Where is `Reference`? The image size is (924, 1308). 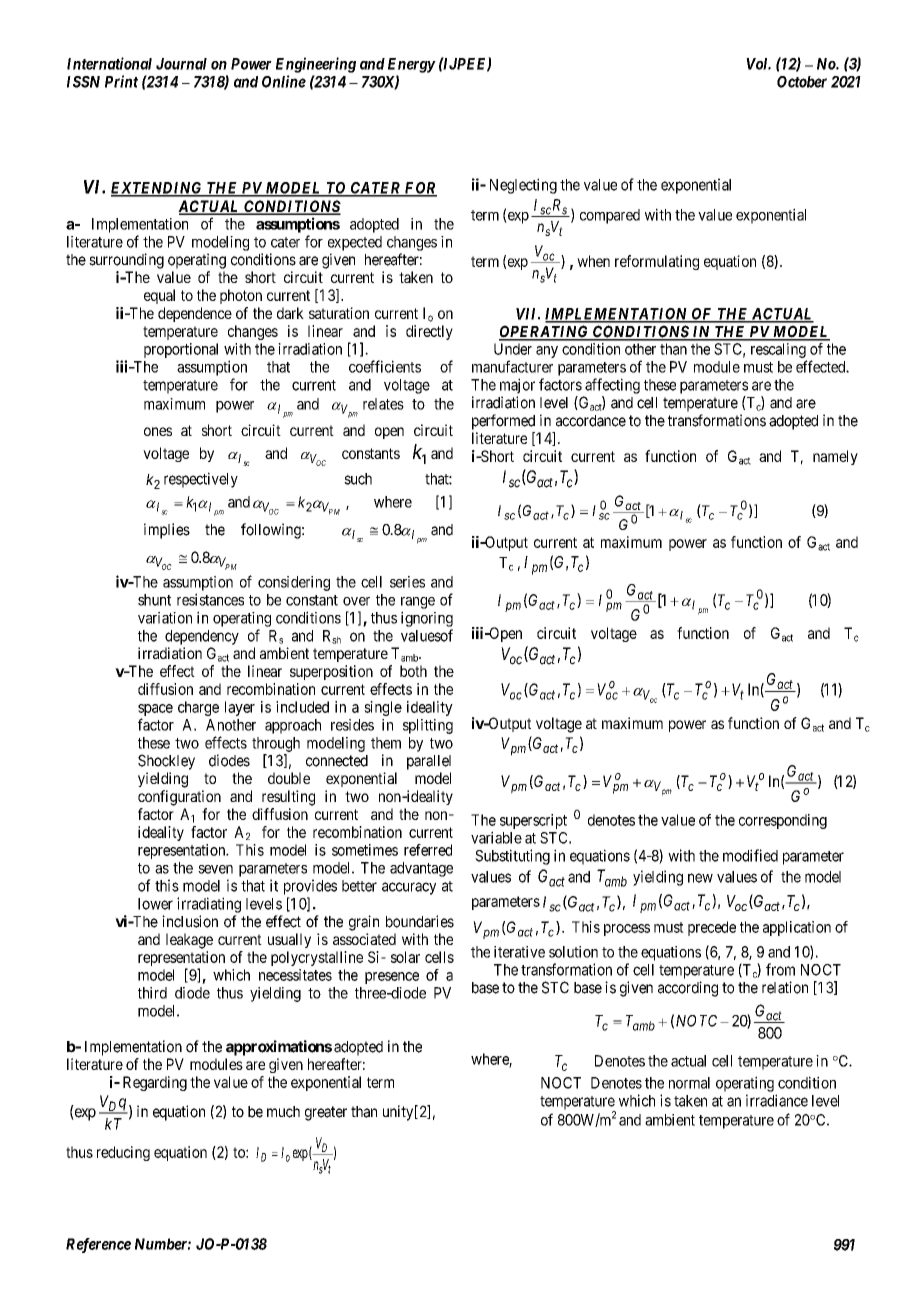 Reference is located at coordinates (98, 1245).
